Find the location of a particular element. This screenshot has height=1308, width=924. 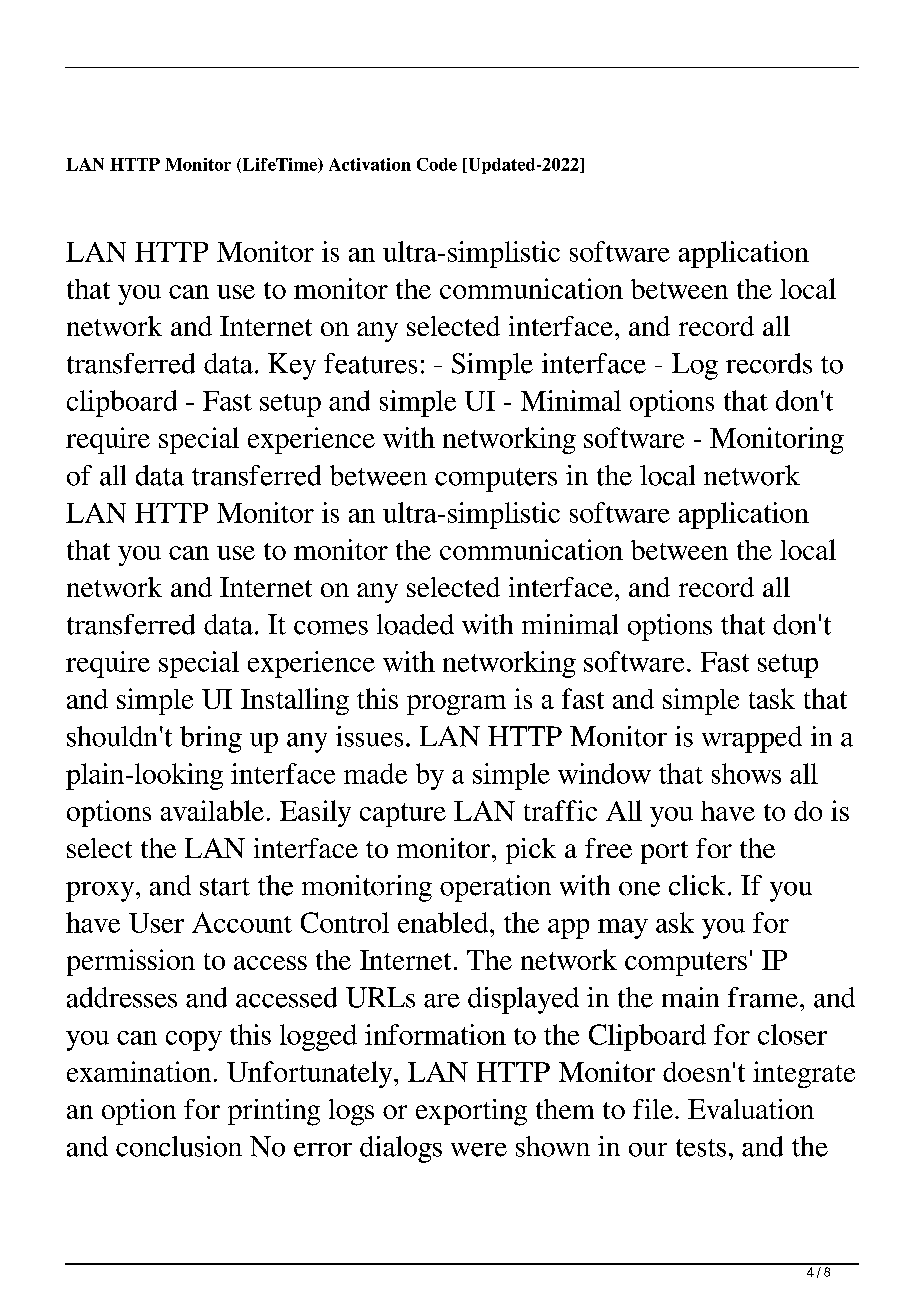

bring is located at coordinates (211, 739).
